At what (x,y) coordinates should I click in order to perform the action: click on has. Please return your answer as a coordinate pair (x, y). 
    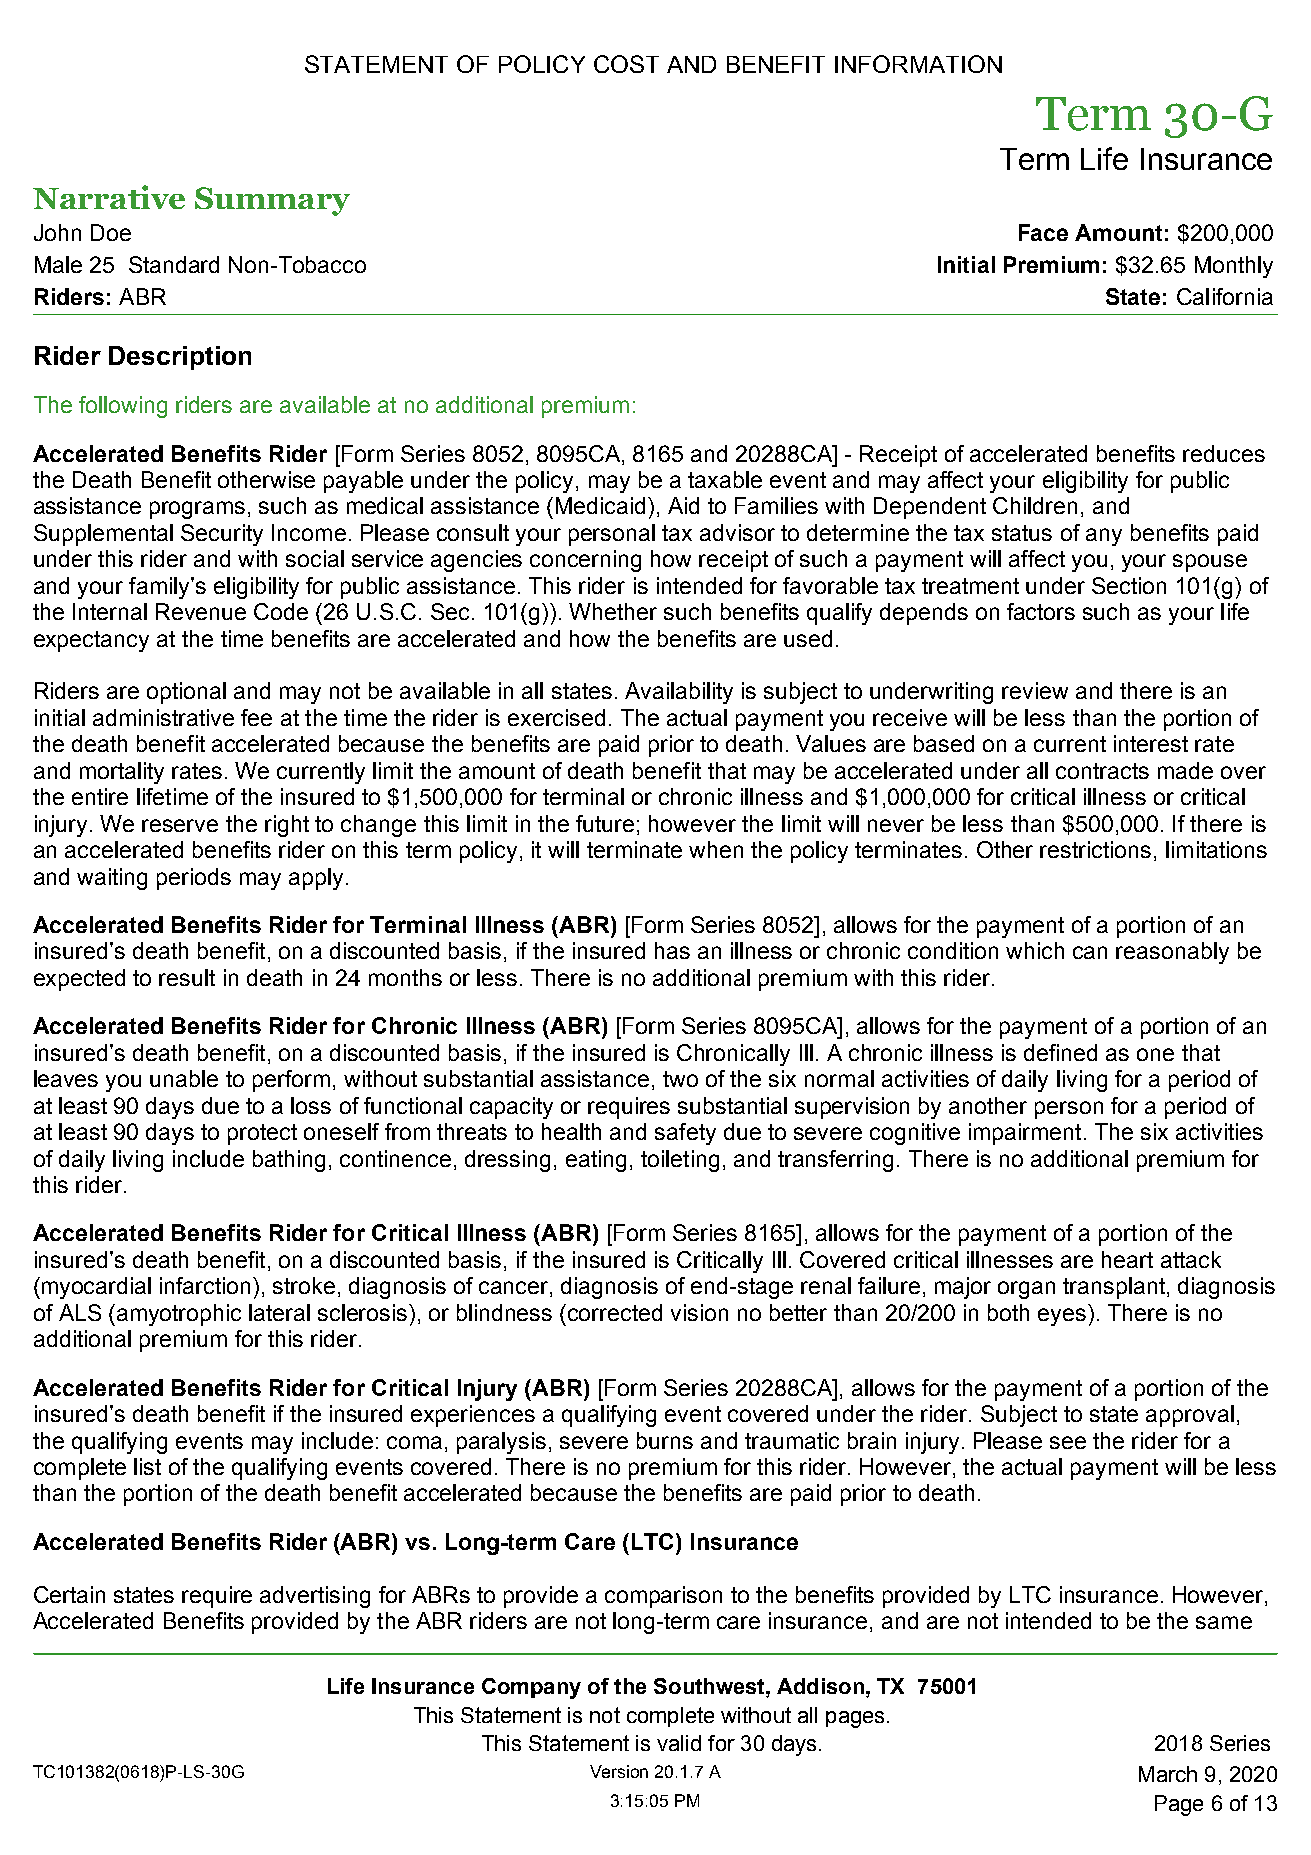
    Looking at the image, I should click on (672, 950).
